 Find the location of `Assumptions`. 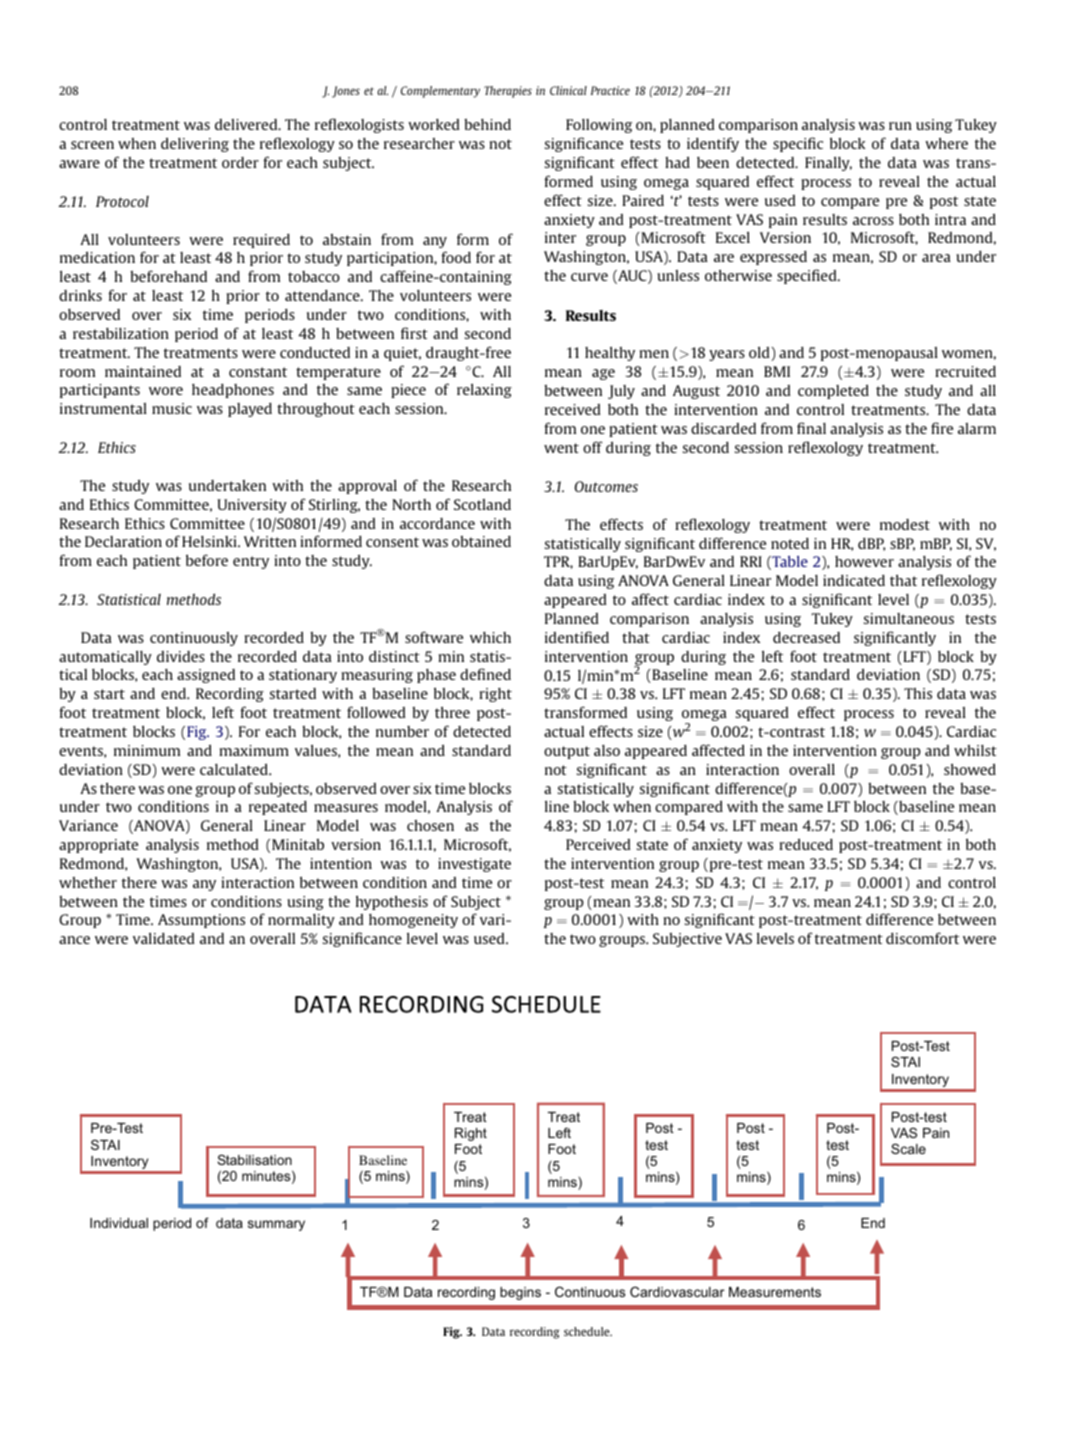

Assumptions is located at coordinates (201, 921).
